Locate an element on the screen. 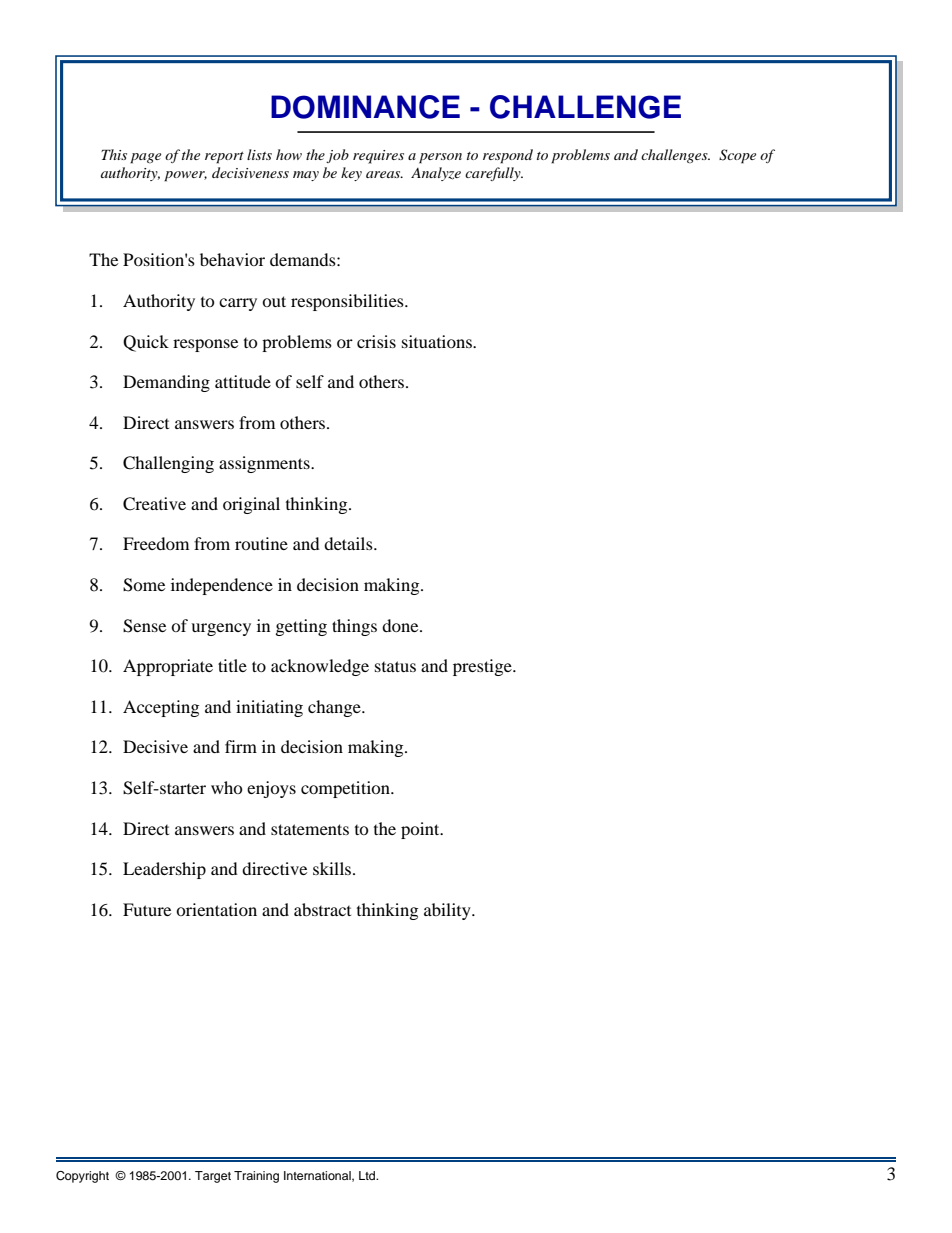  Scope is located at coordinates (737, 156).
